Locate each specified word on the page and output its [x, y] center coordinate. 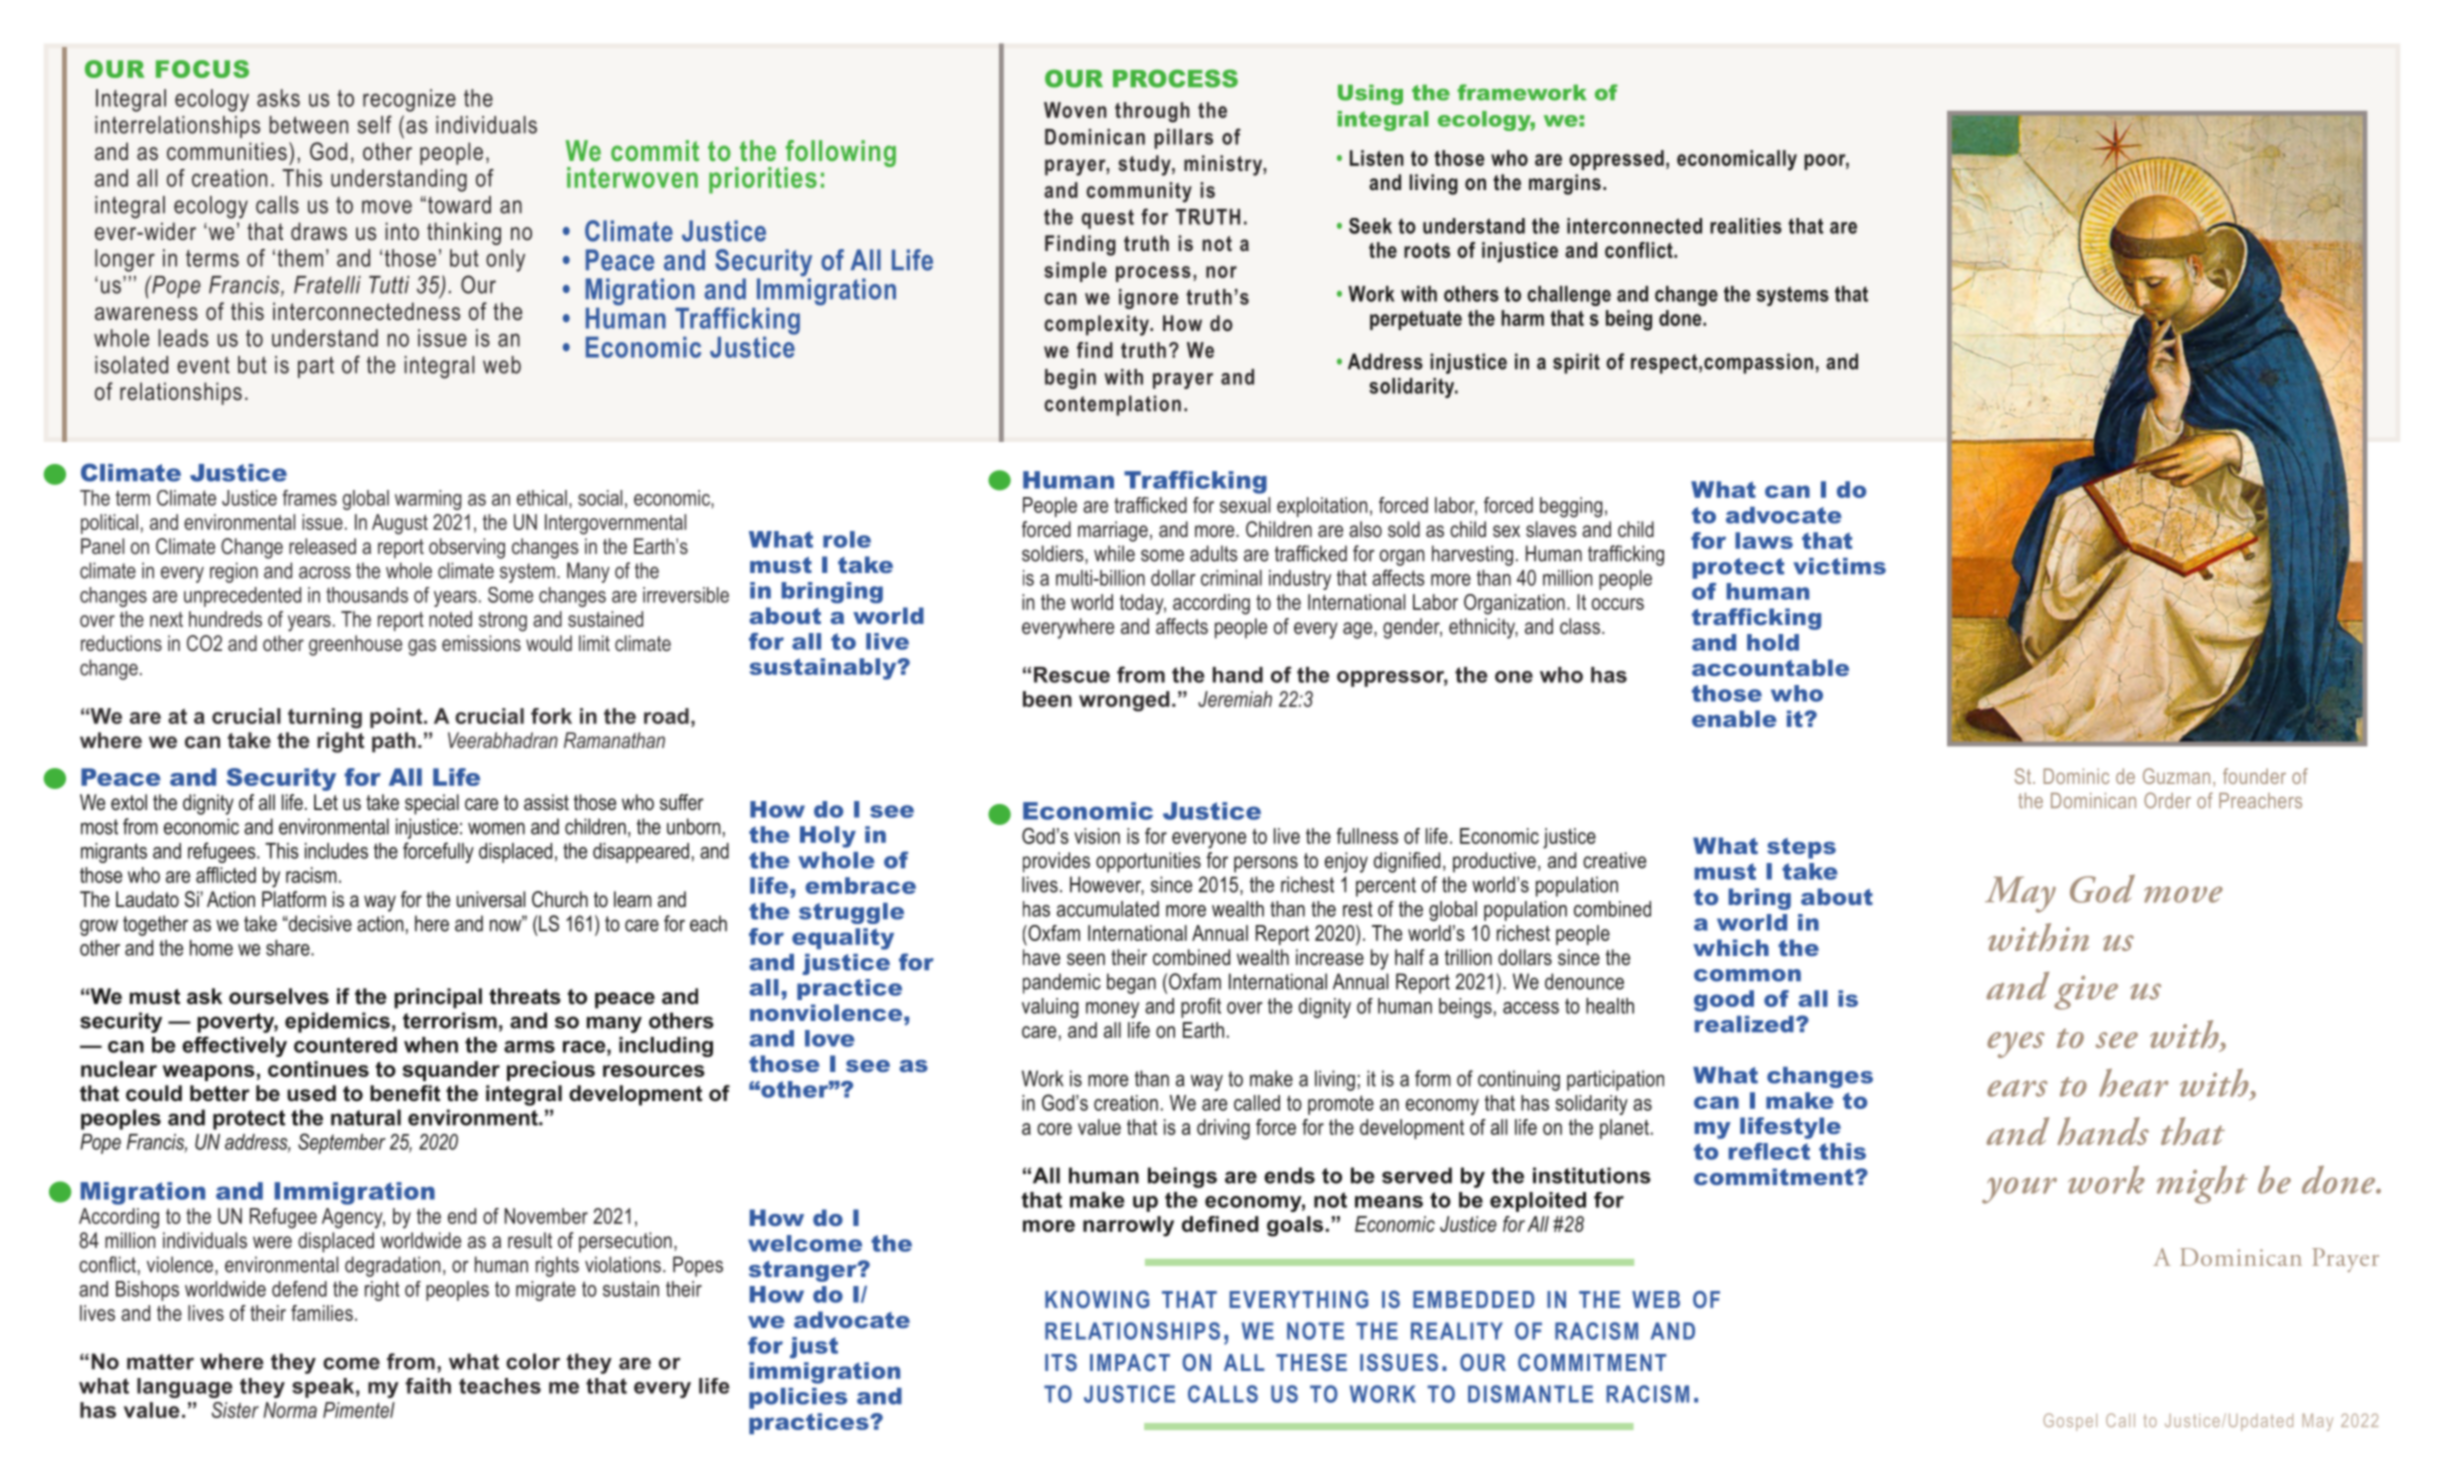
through [1152, 112]
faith [428, 1386]
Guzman [2176, 776]
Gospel [2070, 1422]
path [394, 742]
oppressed [1616, 160]
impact [1130, 1362]
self [375, 124]
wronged [1124, 701]
